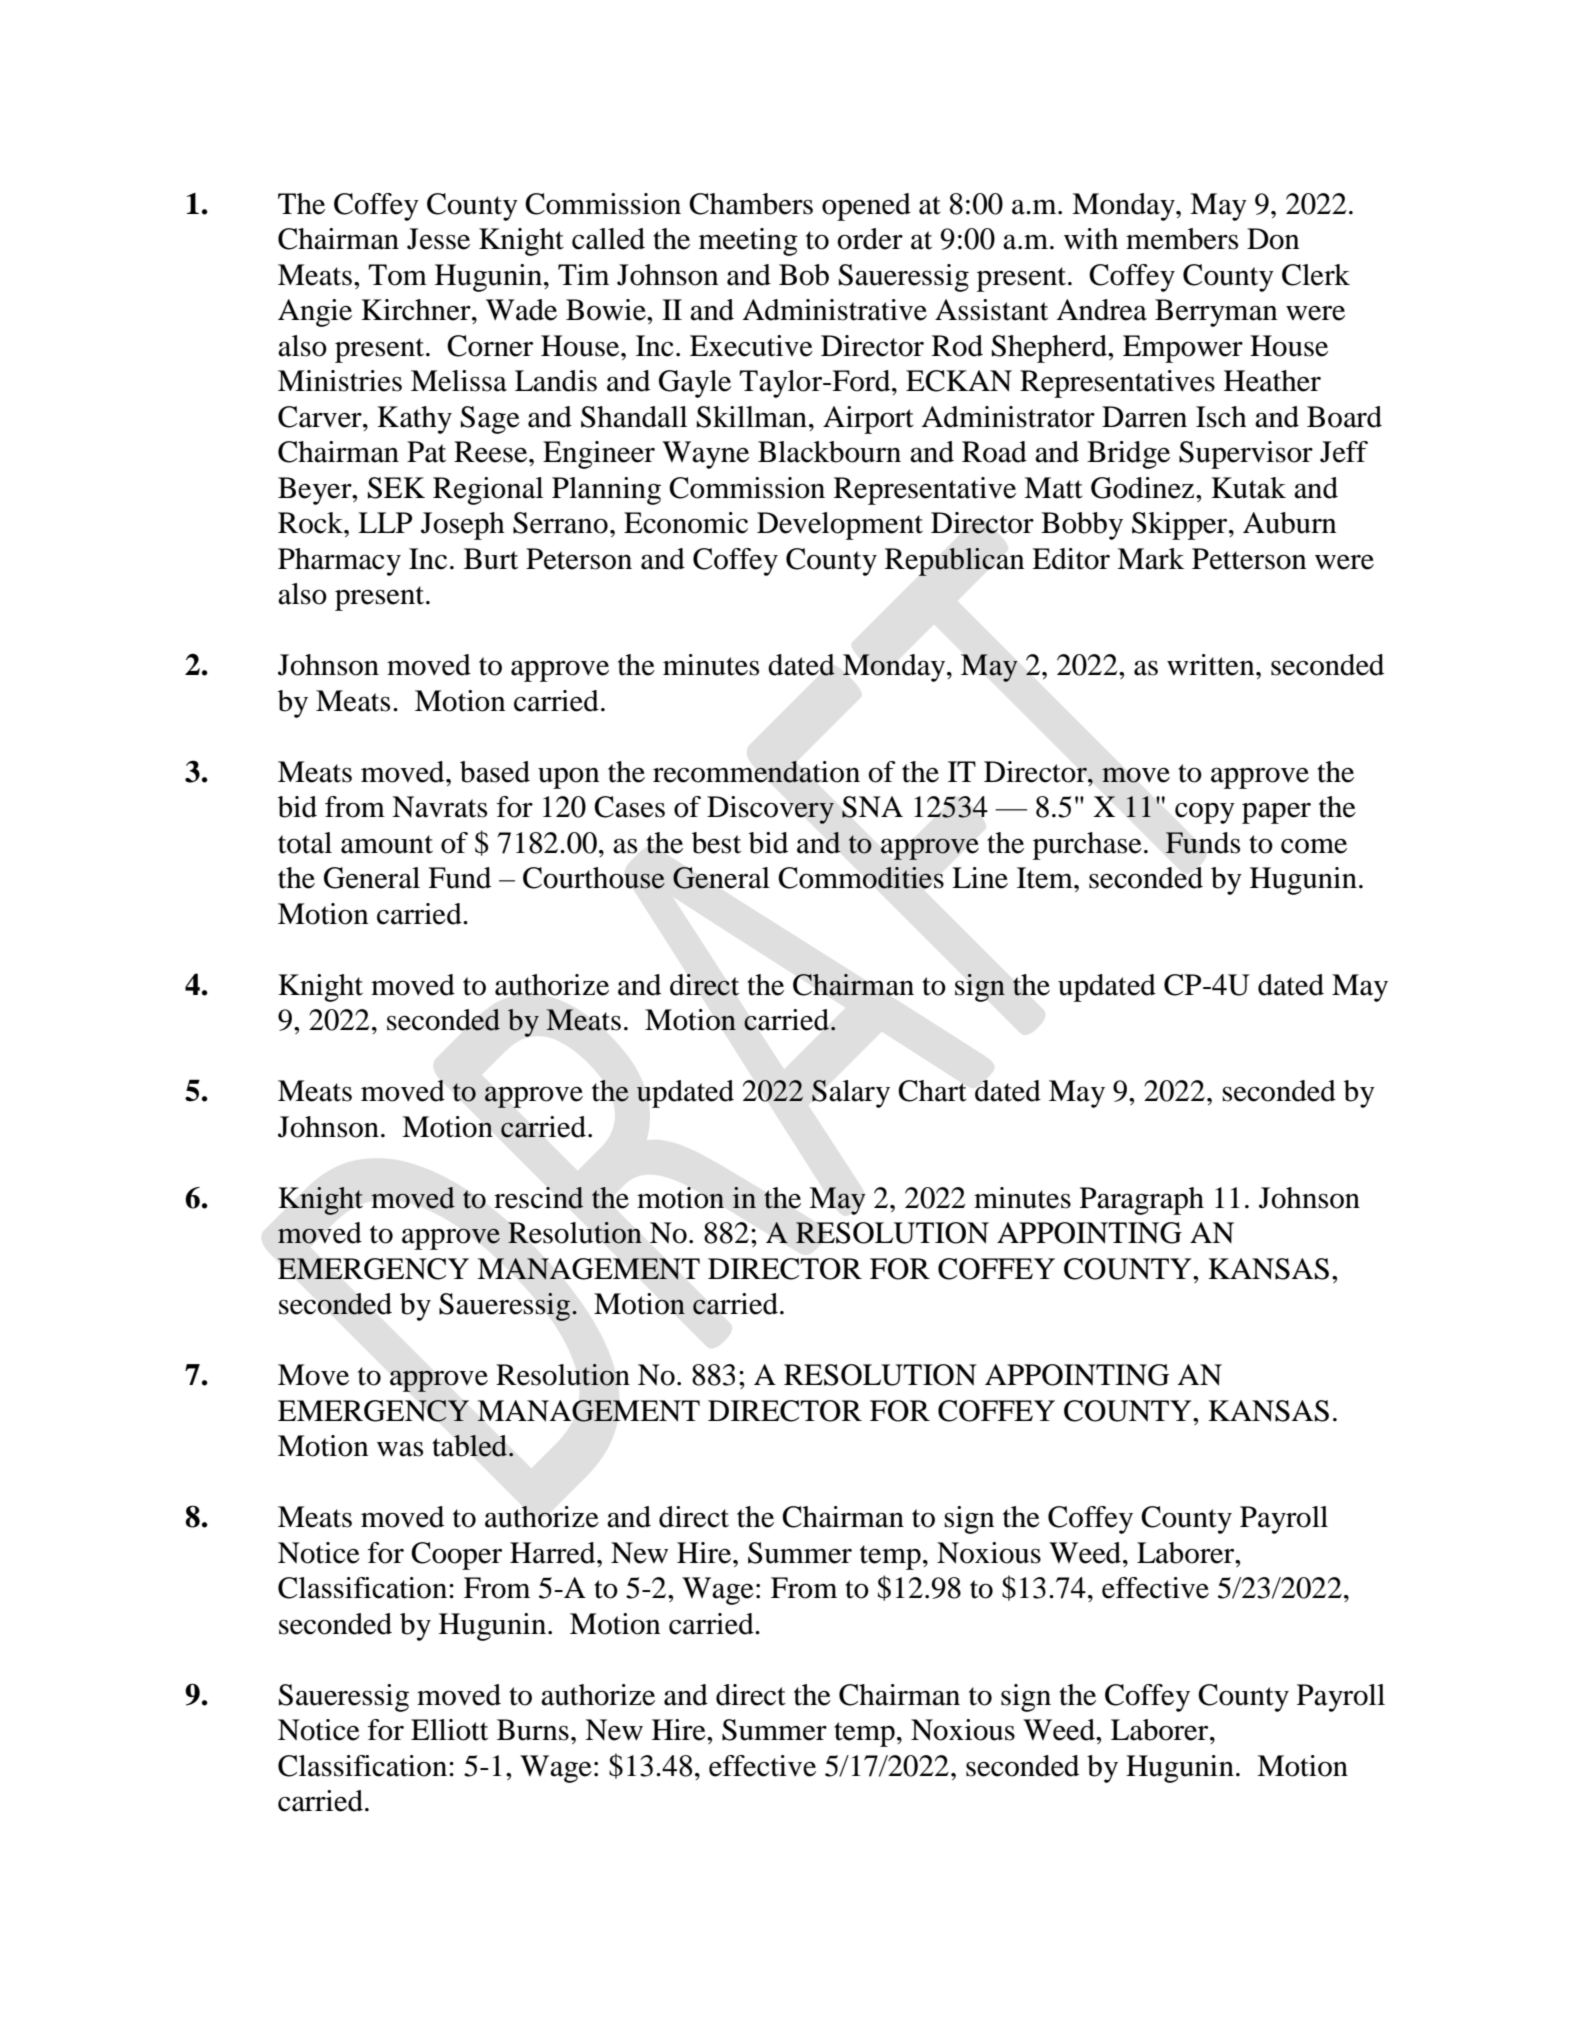  Describe the element at coordinates (851, 1094) in the screenshot. I see `Salary` at that location.
